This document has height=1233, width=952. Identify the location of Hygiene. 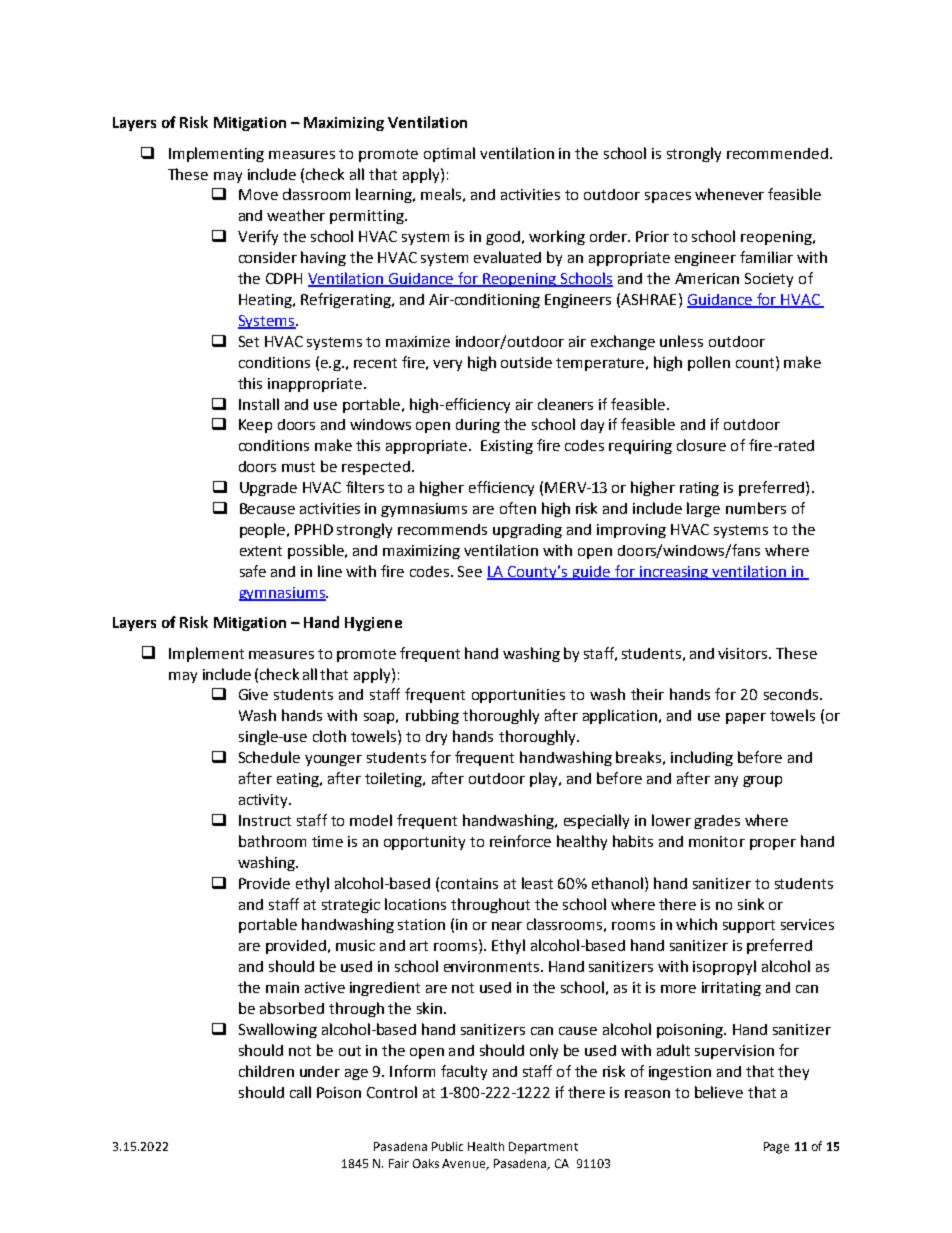
(373, 624).
